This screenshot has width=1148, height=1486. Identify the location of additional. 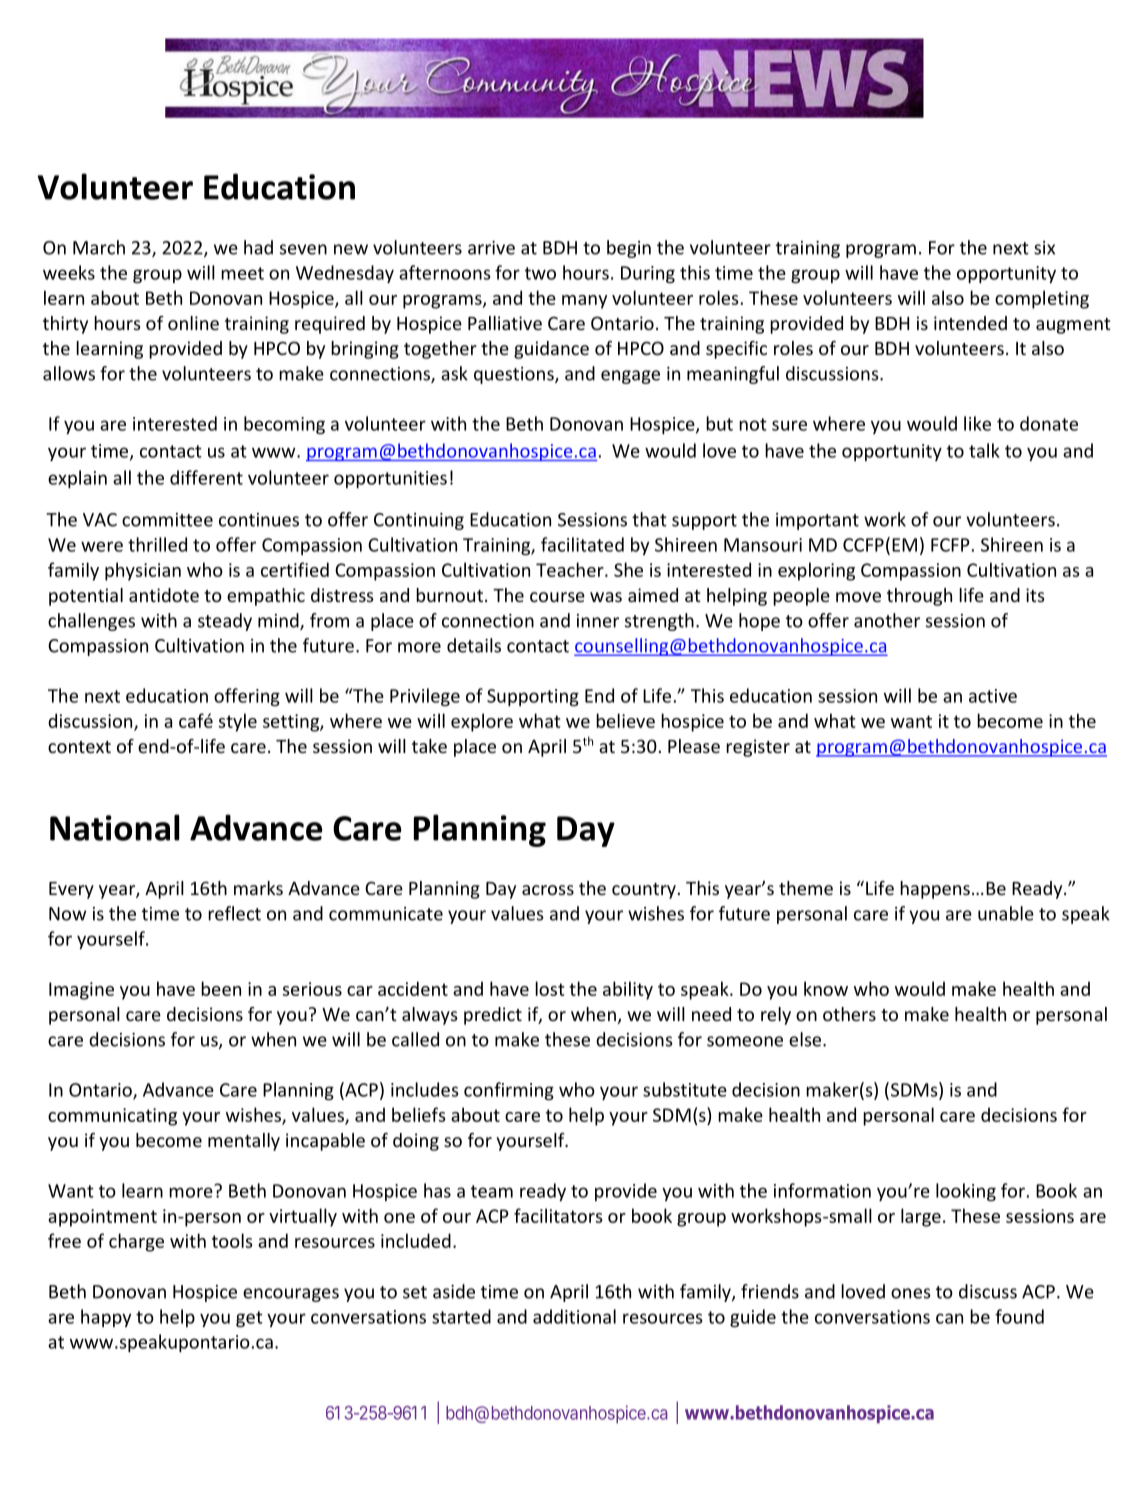
(574, 1316).
